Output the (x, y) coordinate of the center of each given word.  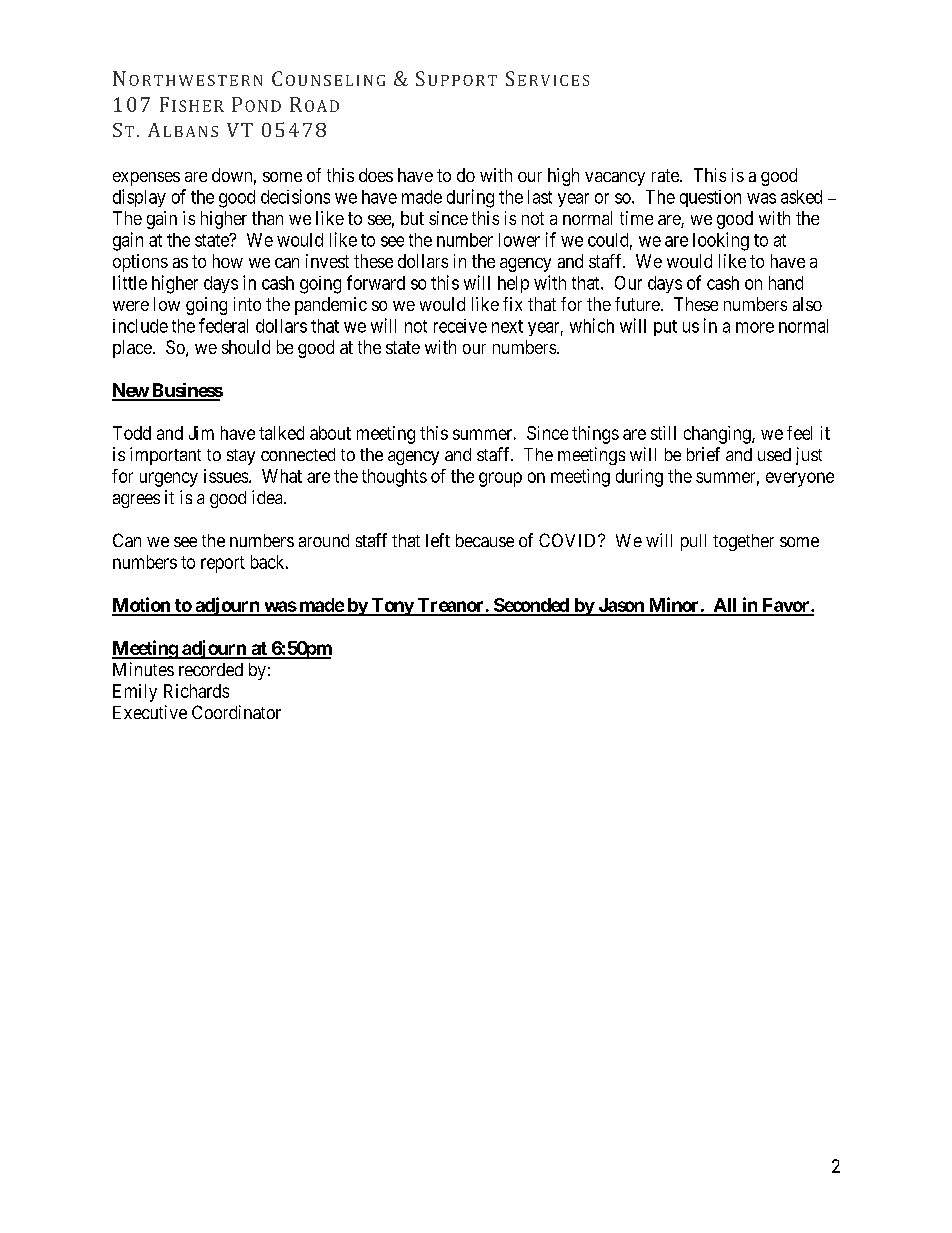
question (710, 198)
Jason (621, 606)
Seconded (531, 606)
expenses (146, 179)
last (540, 197)
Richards (196, 691)
